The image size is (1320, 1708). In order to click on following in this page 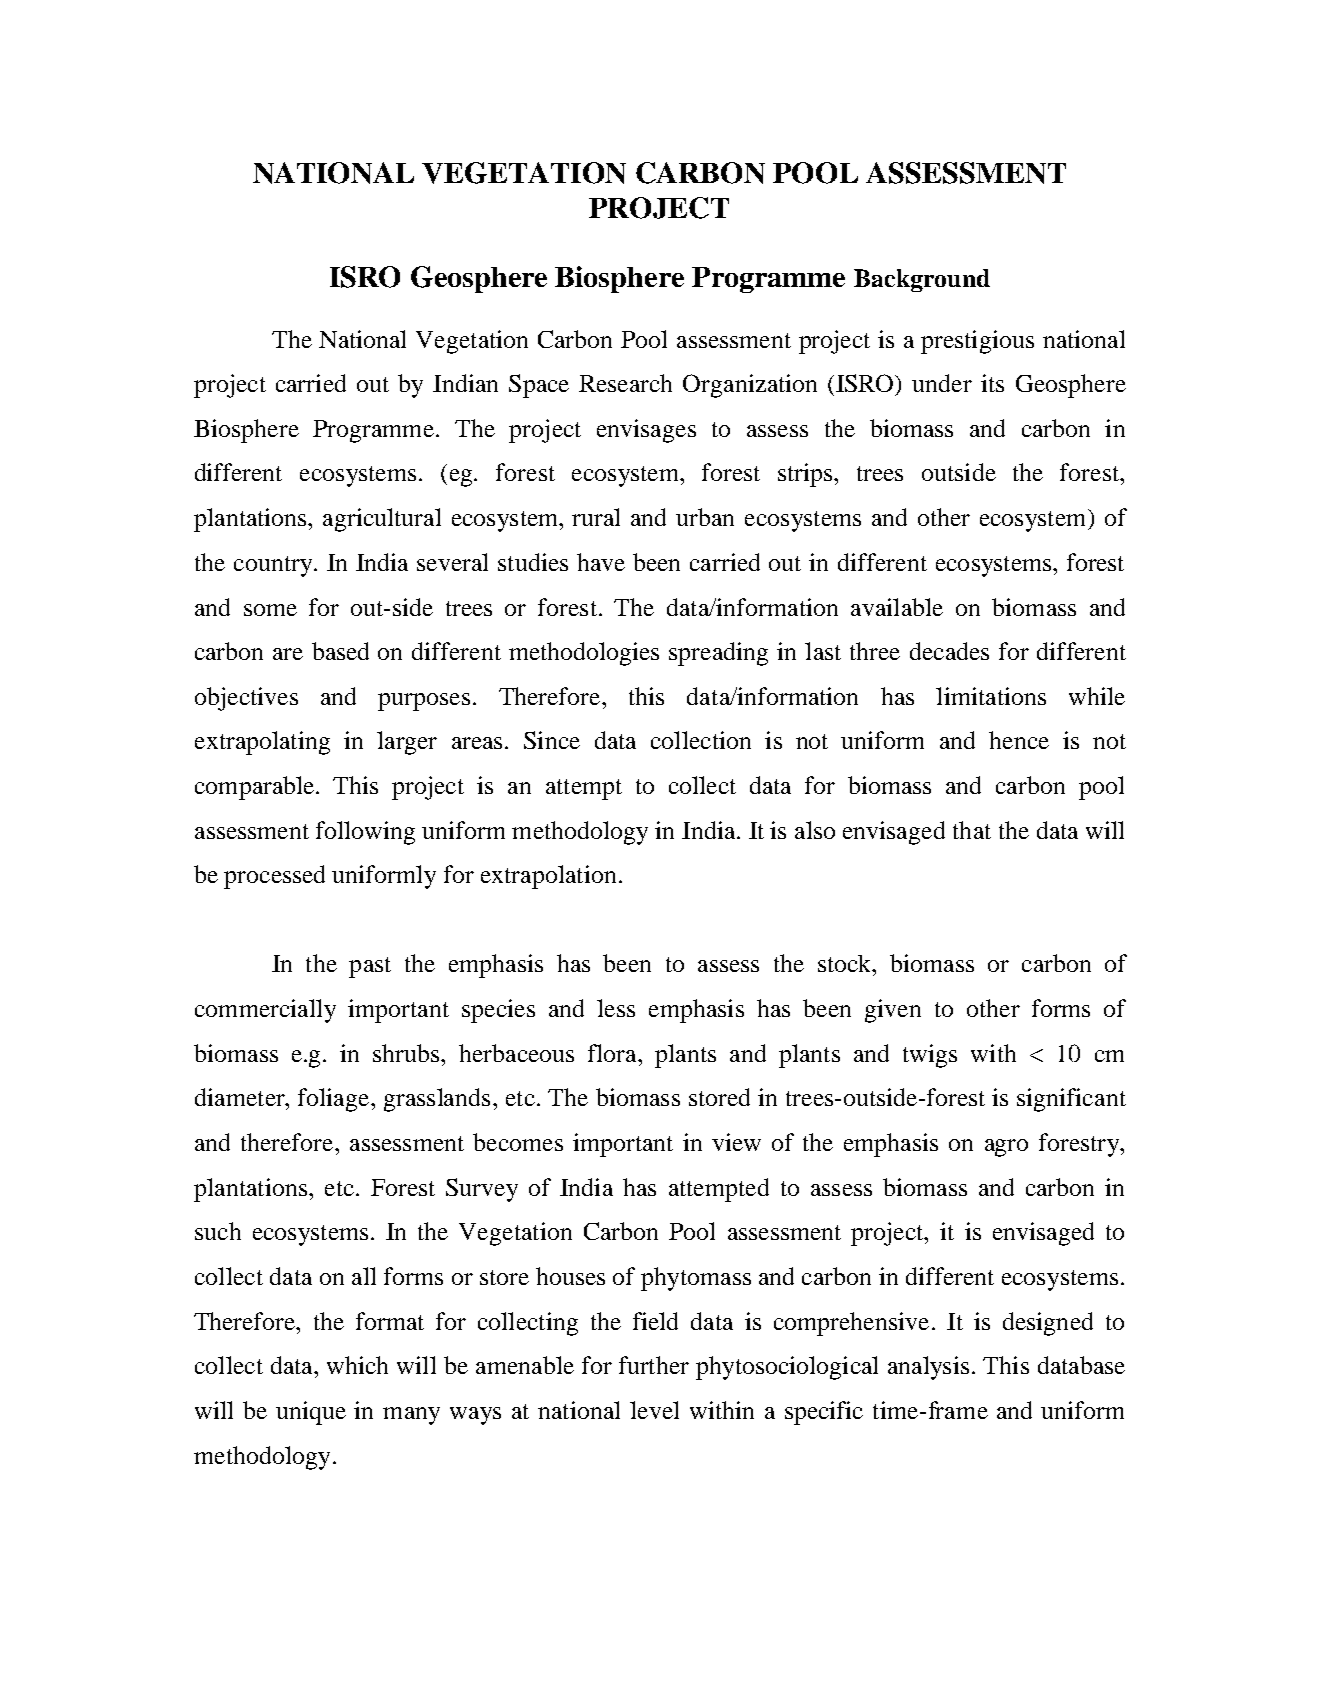, I will do `click(365, 833)`.
